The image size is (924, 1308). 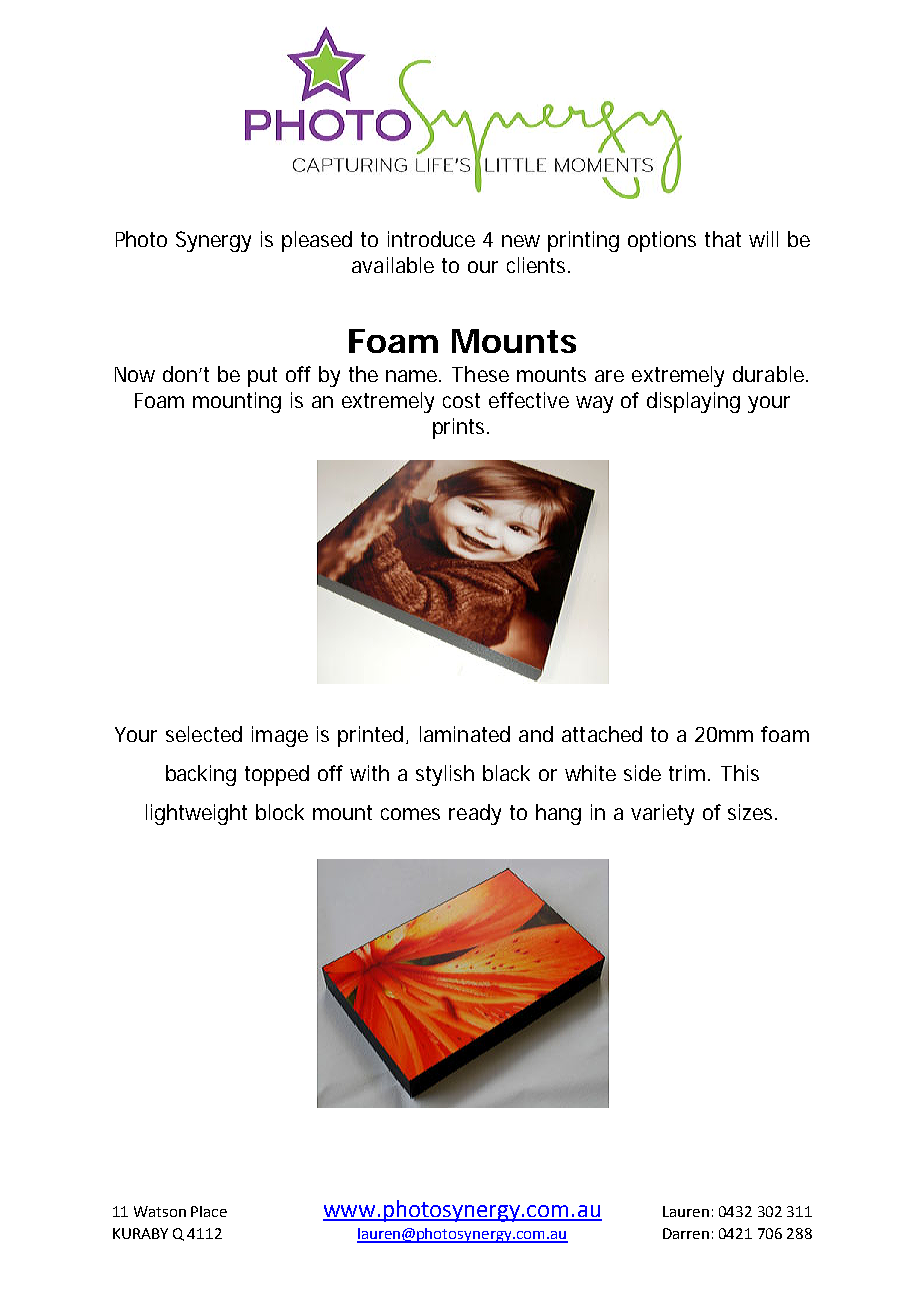 What do you see at coordinates (723, 239) in the screenshot?
I see `that` at bounding box center [723, 239].
